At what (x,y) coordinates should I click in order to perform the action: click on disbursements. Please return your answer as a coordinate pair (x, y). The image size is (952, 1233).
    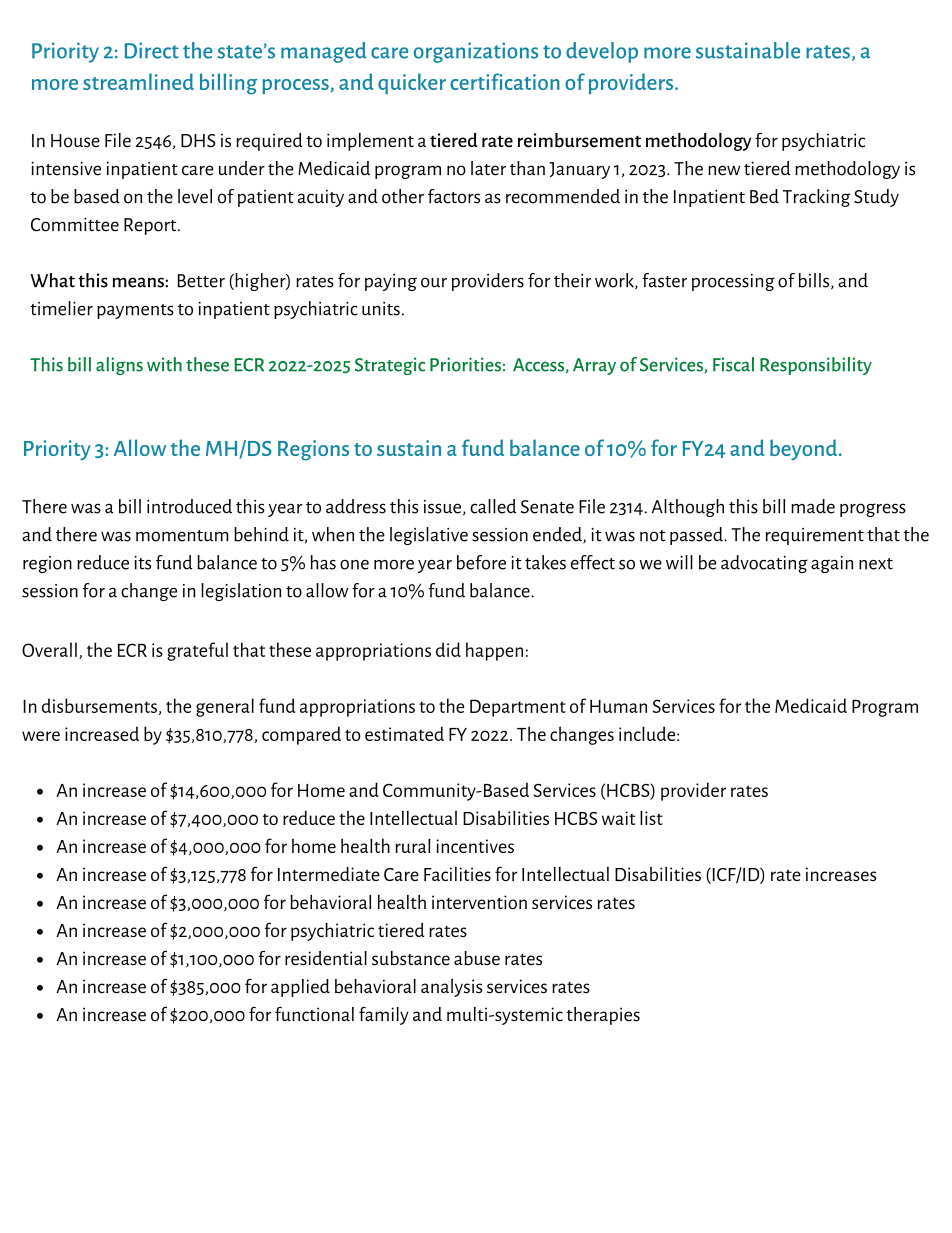
    Looking at the image, I should click on (99, 705).
